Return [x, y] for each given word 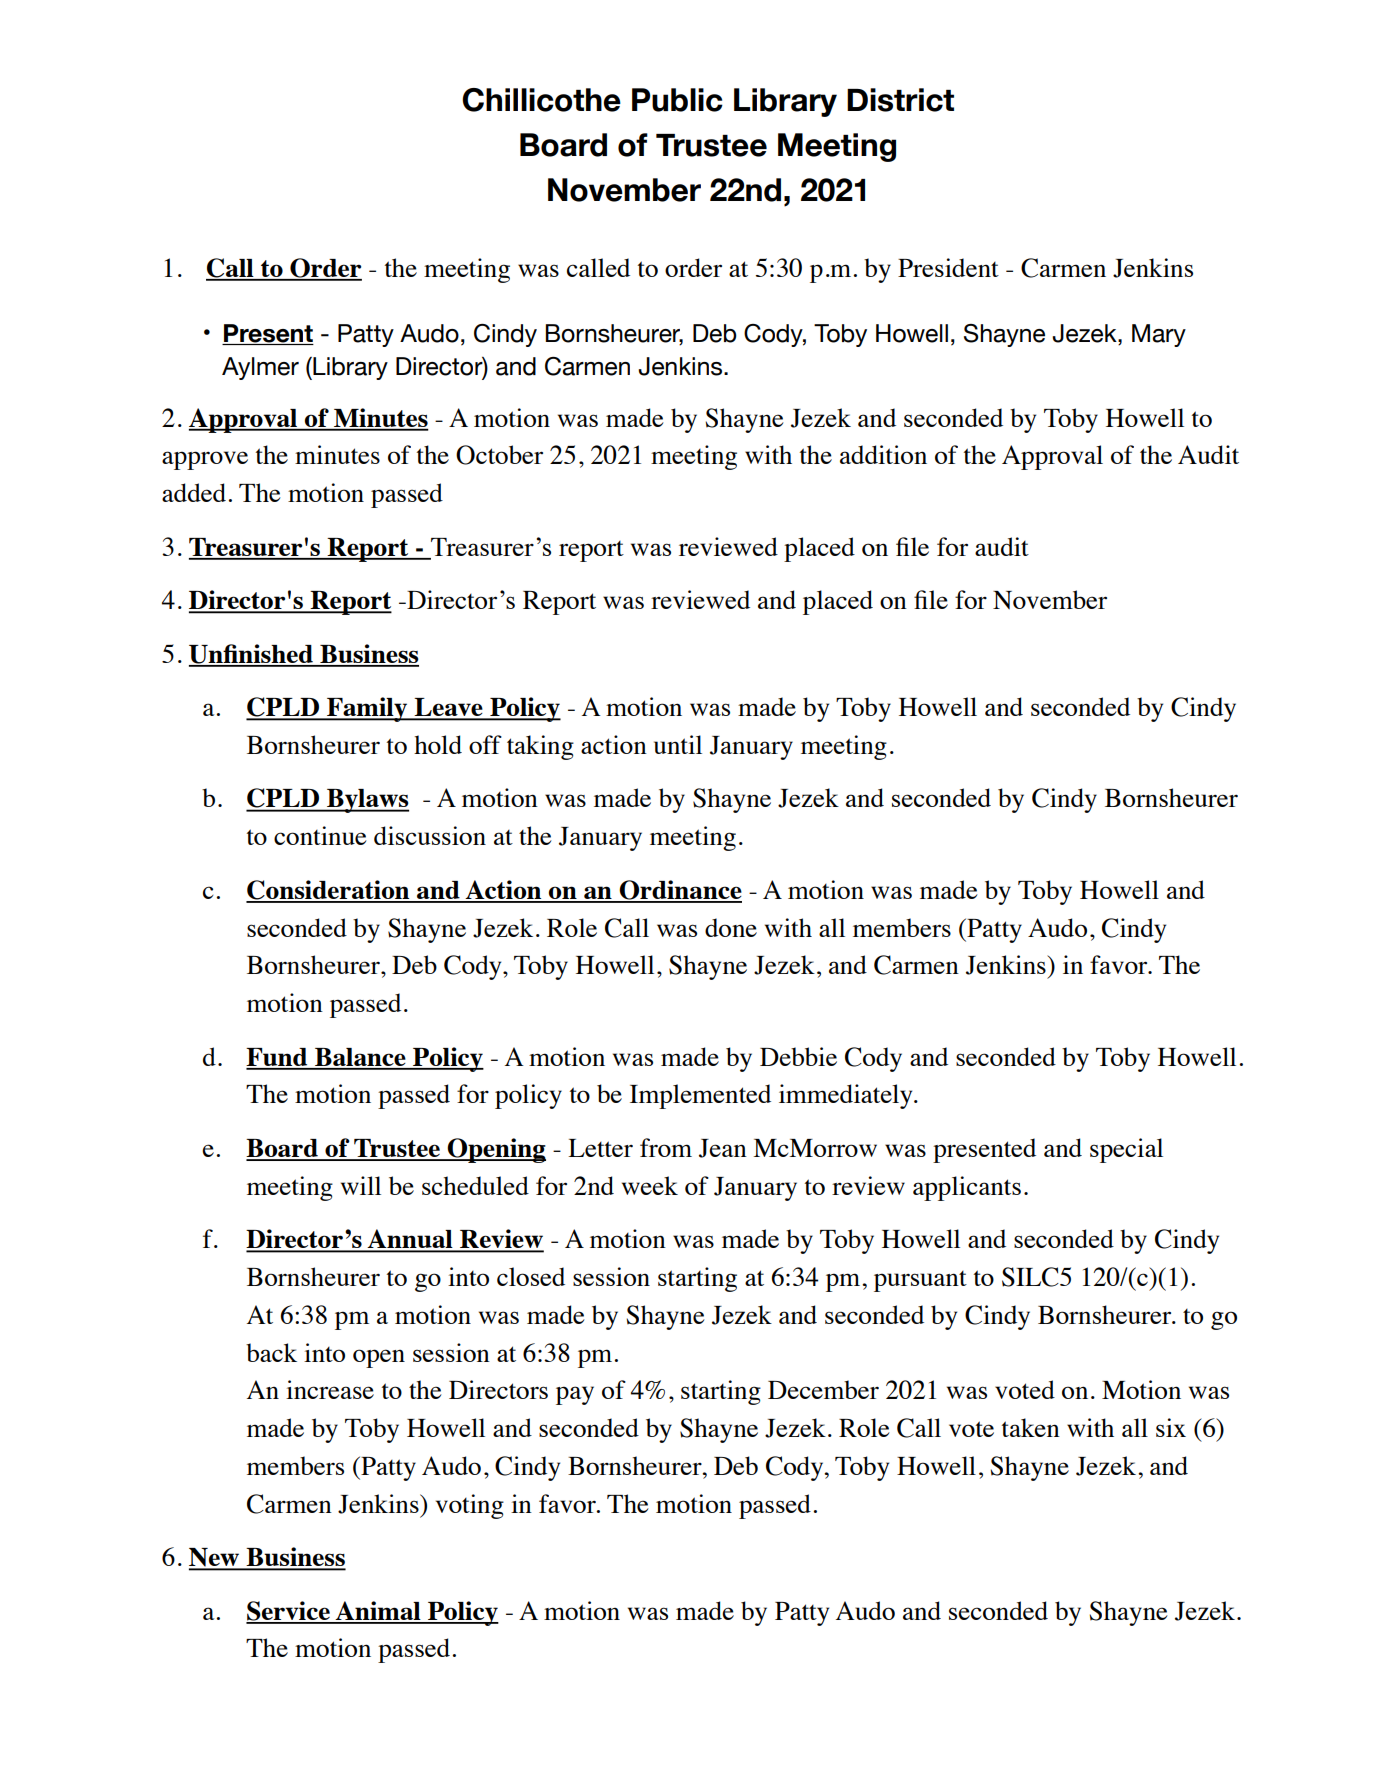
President [948, 267]
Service [289, 1612]
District [900, 100]
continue [320, 835]
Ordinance [679, 891]
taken [1031, 1427]
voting [470, 1506]
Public [677, 100]
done [731, 927]
